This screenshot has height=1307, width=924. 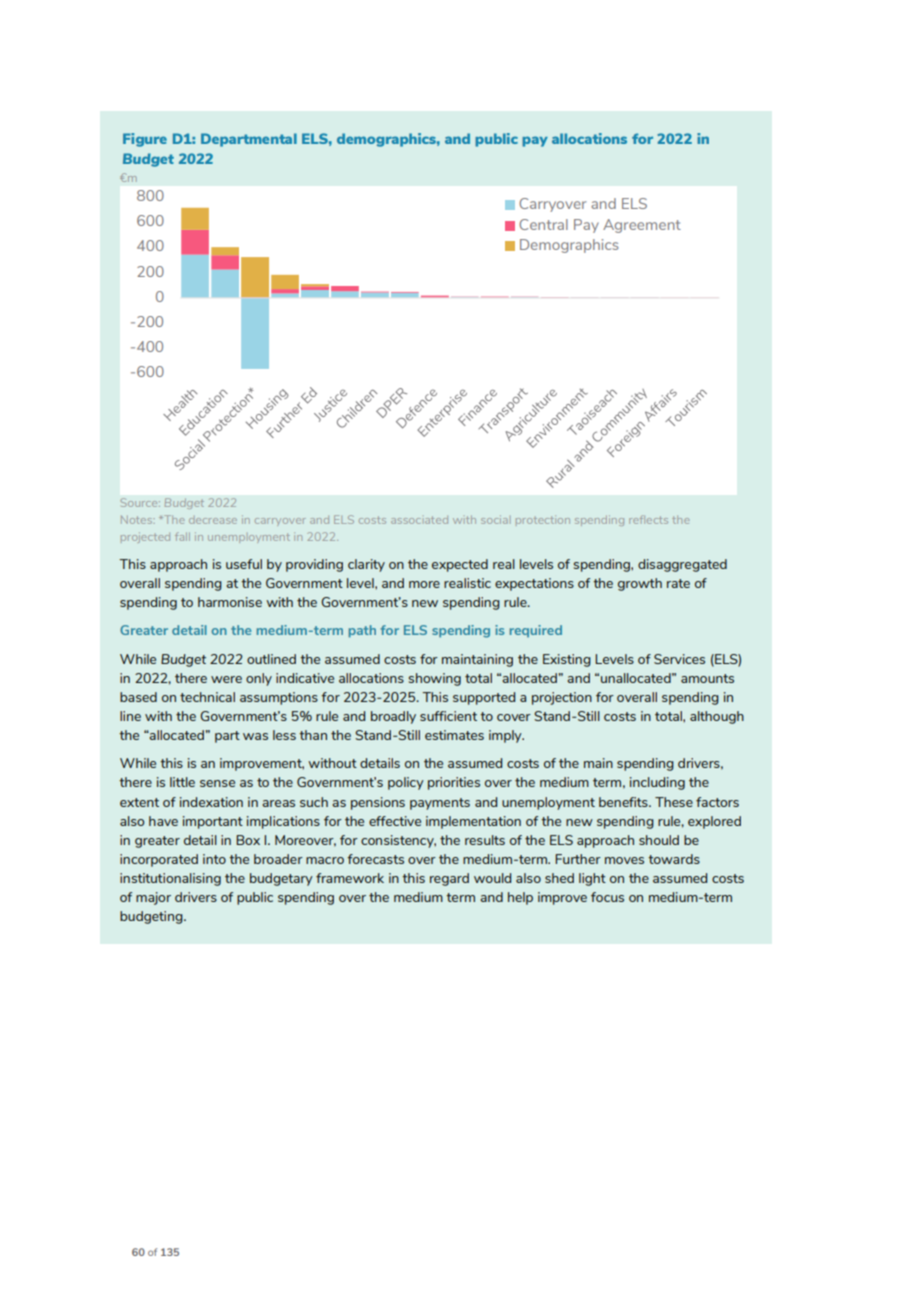 I want to click on expected, so click(x=460, y=565).
